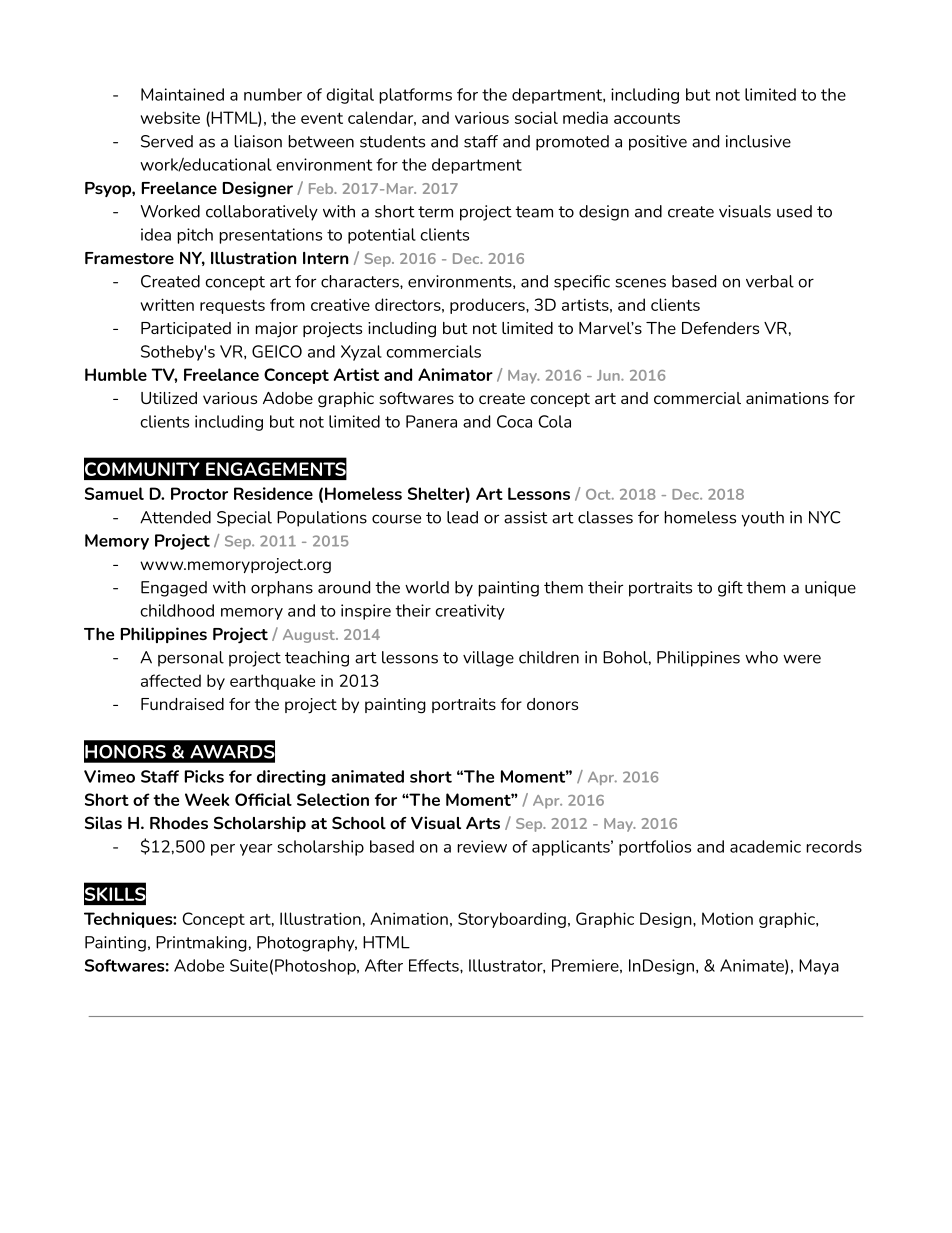 This screenshot has height=1233, width=952. I want to click on inclusive, so click(758, 141).
